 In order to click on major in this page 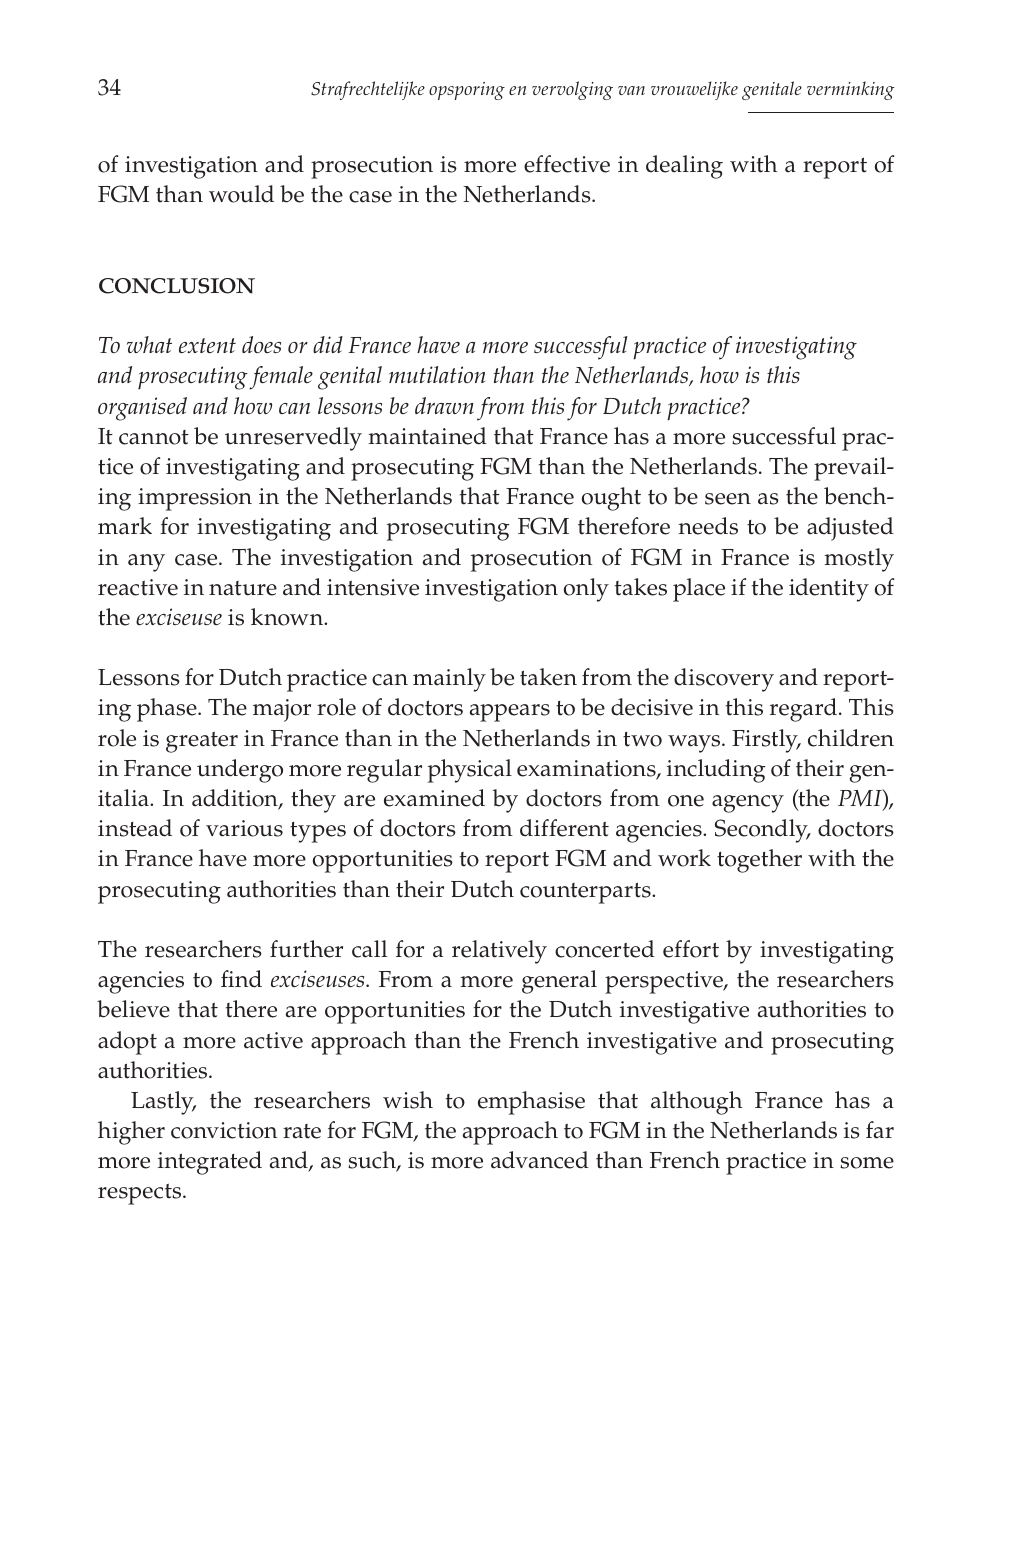, I will do `click(282, 710)`.
